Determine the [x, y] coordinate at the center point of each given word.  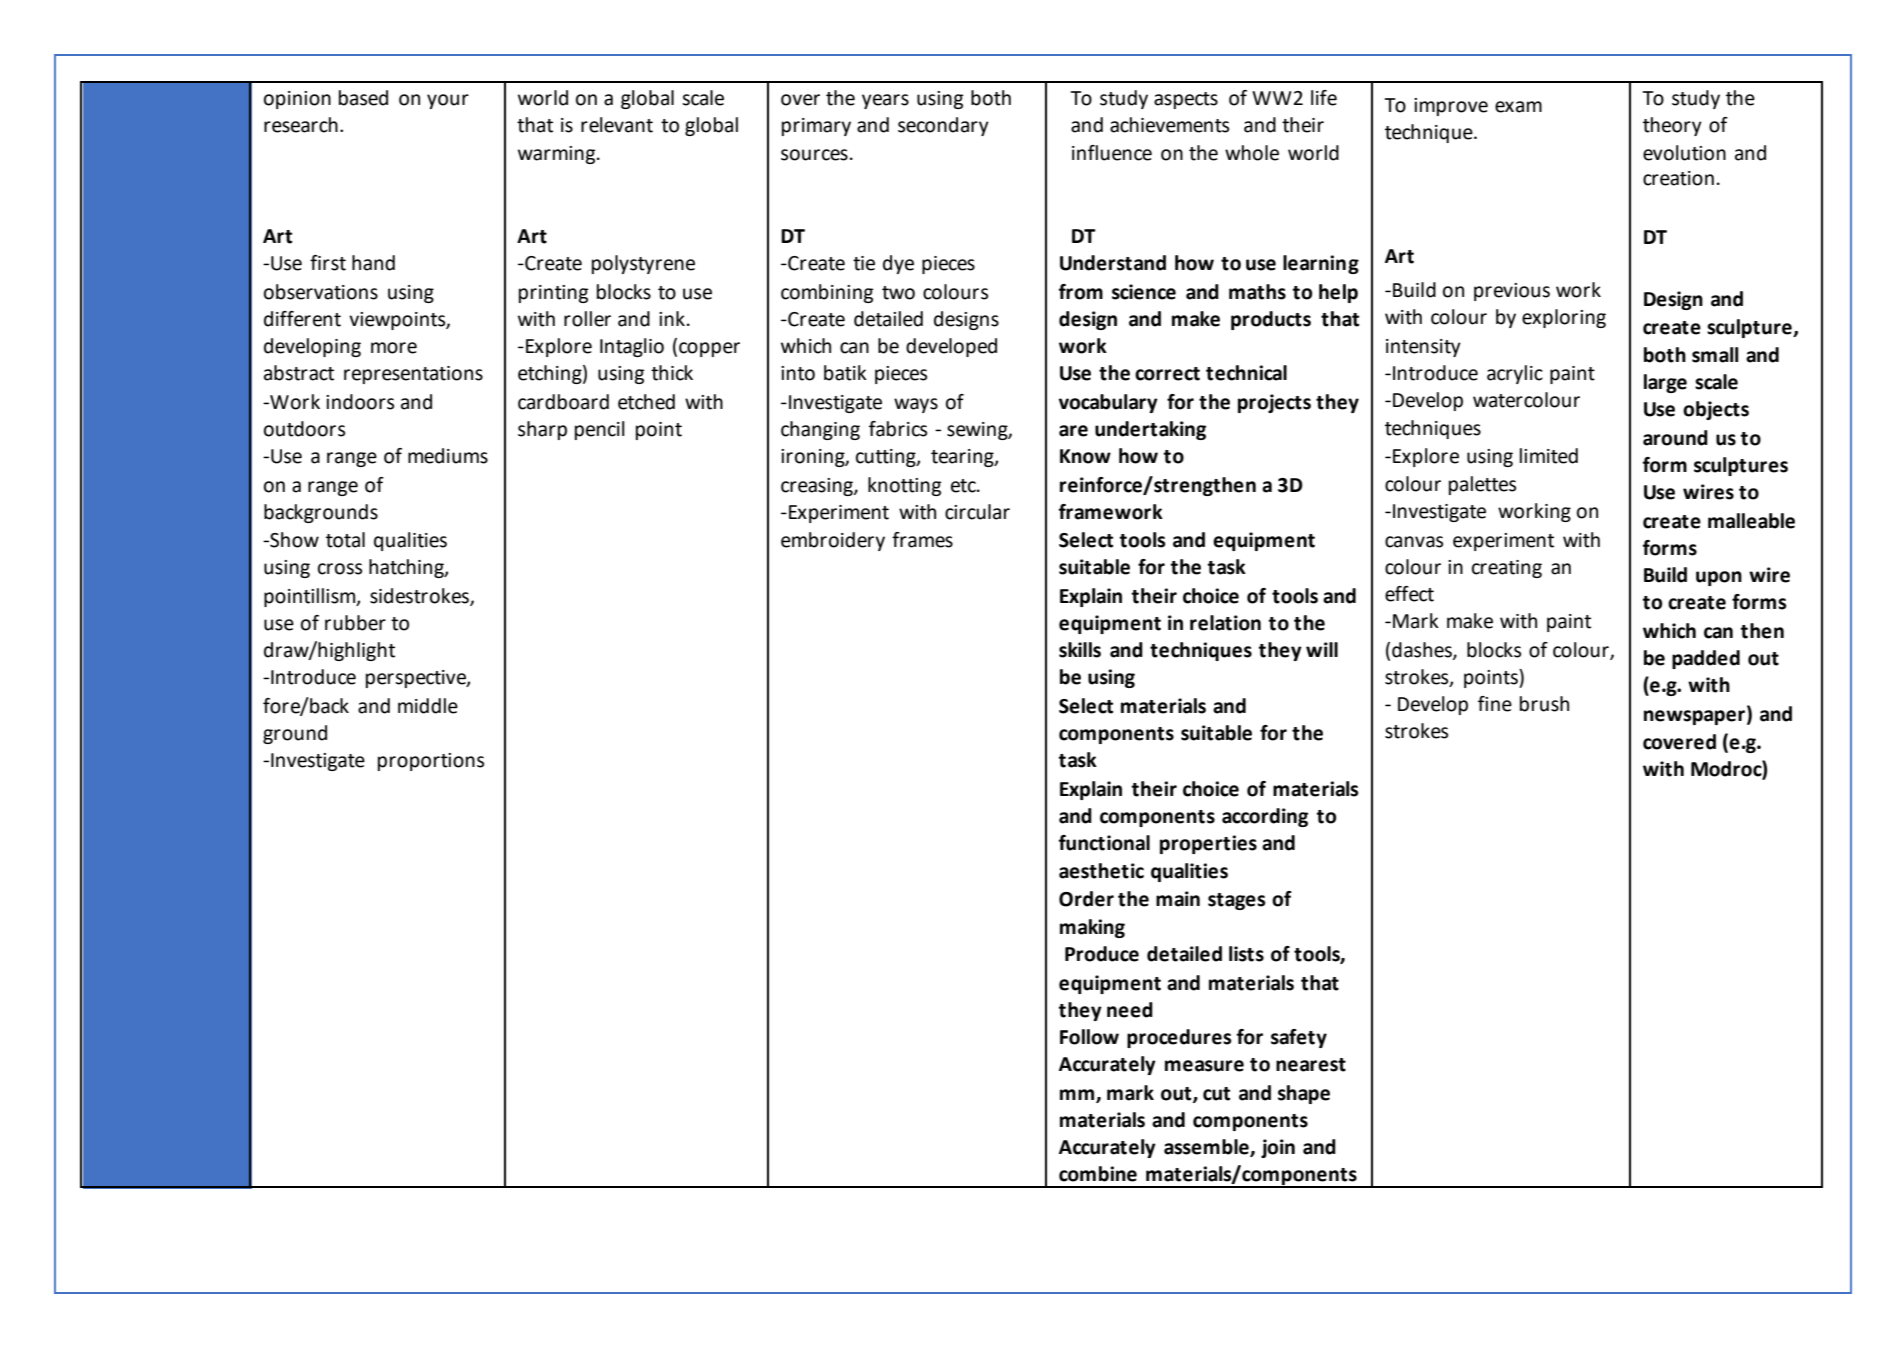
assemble [1207, 1148]
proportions [431, 762]
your [448, 101]
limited [1549, 456]
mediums [448, 456]
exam [1518, 107]
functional [1104, 843]
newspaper [1696, 717]
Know [1085, 456]
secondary [943, 126]
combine [1098, 1174]
